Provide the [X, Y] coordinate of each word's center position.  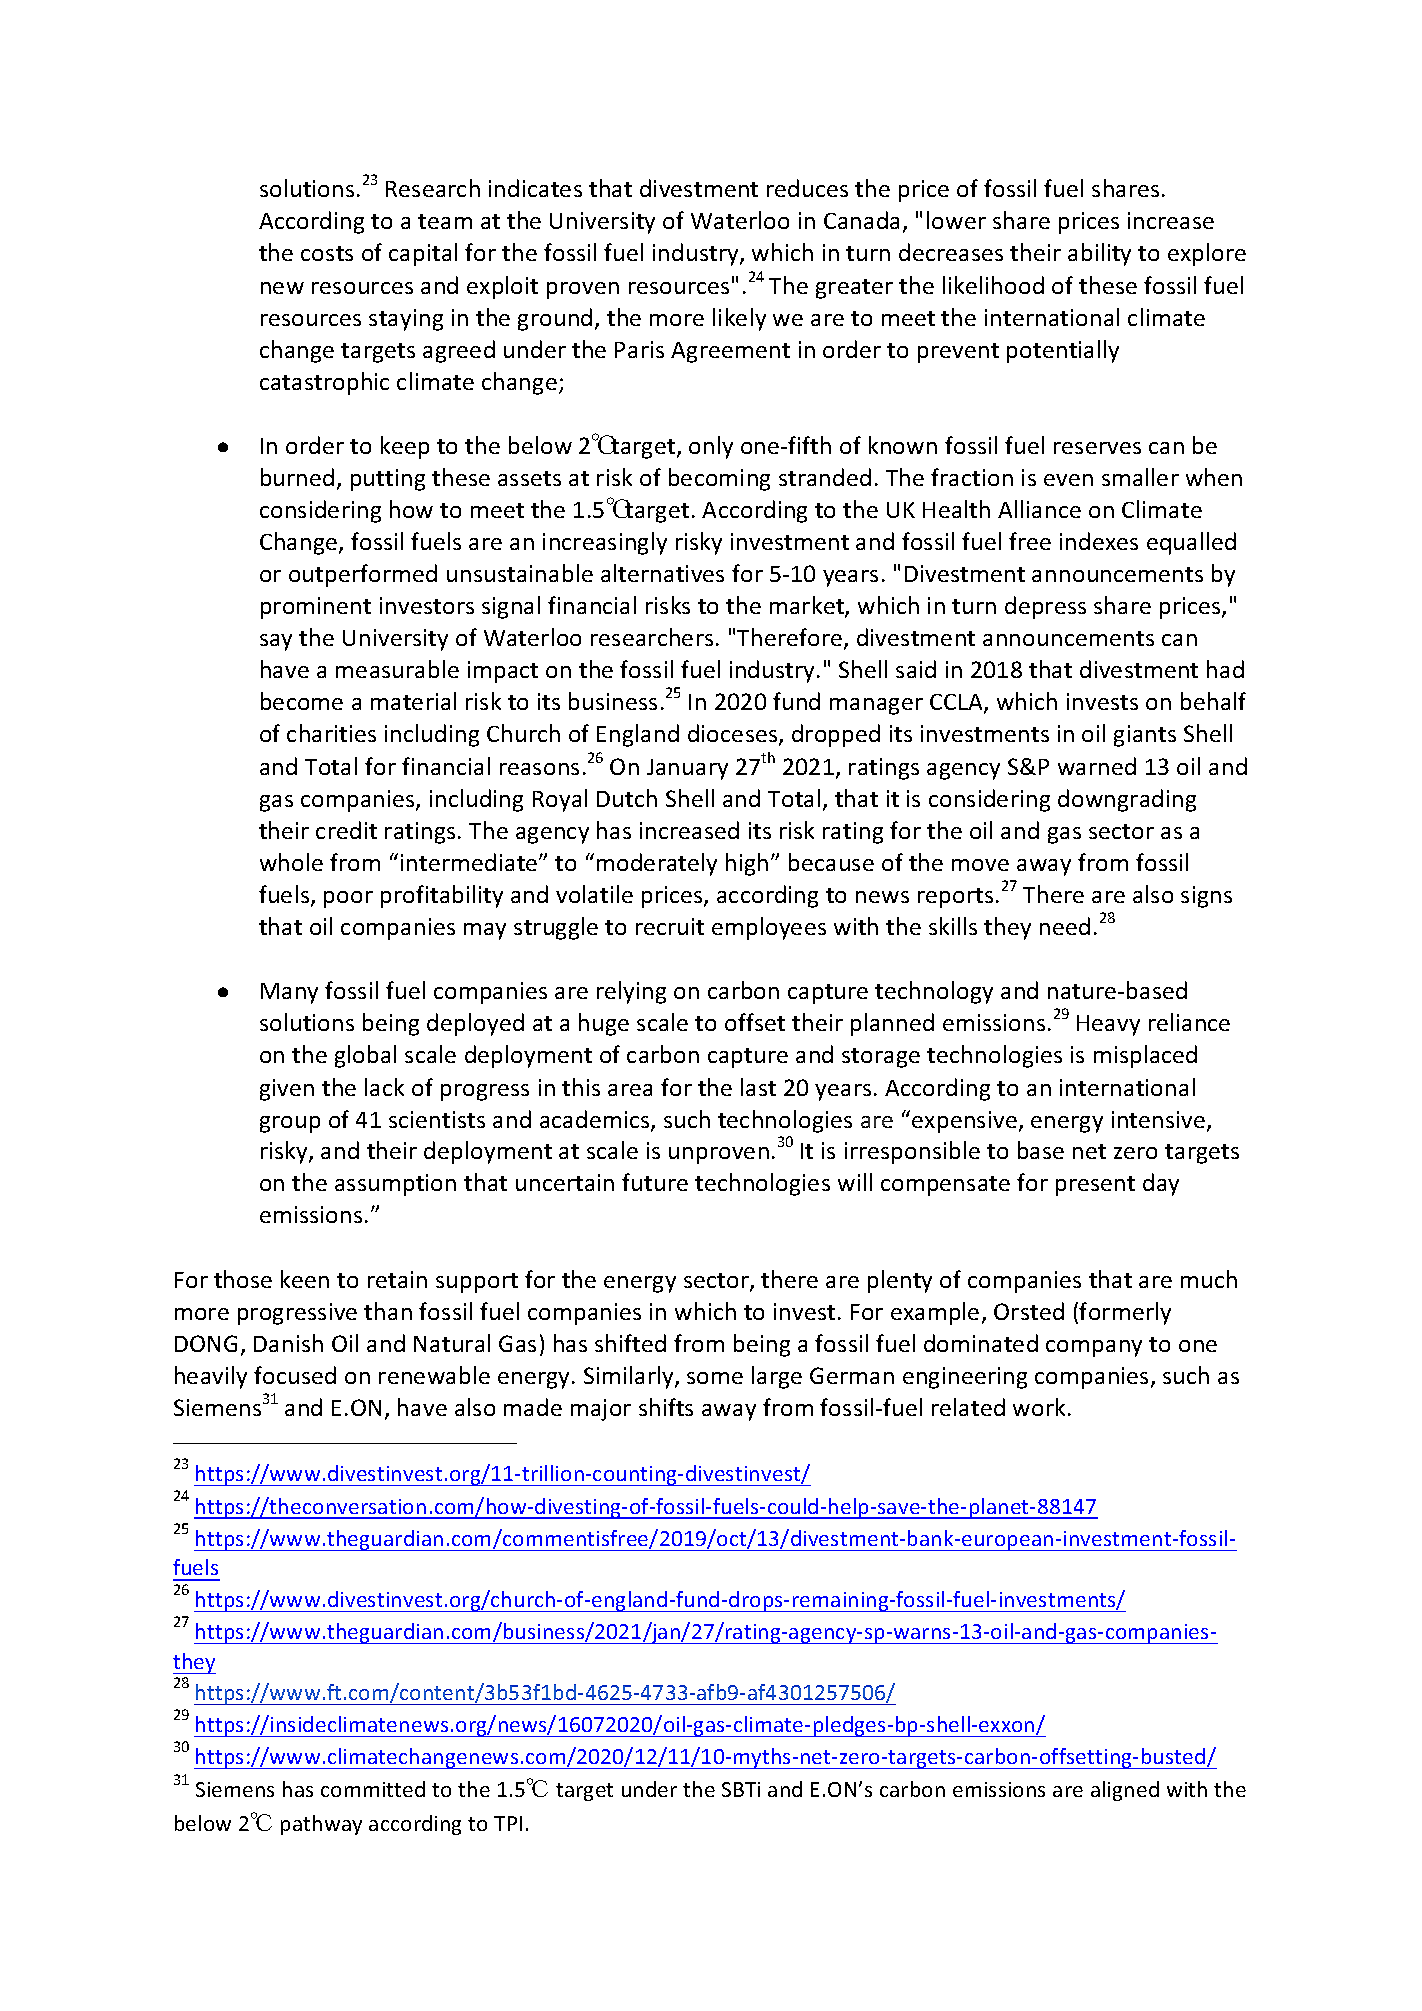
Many [289, 993]
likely [739, 319]
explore [1207, 254]
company [1094, 1348]
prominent [316, 608]
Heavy [1108, 1025]
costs [327, 253]
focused [295, 1375]
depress [1045, 607]
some [715, 1378]
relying [631, 992]
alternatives [662, 573]
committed [373, 1789]
